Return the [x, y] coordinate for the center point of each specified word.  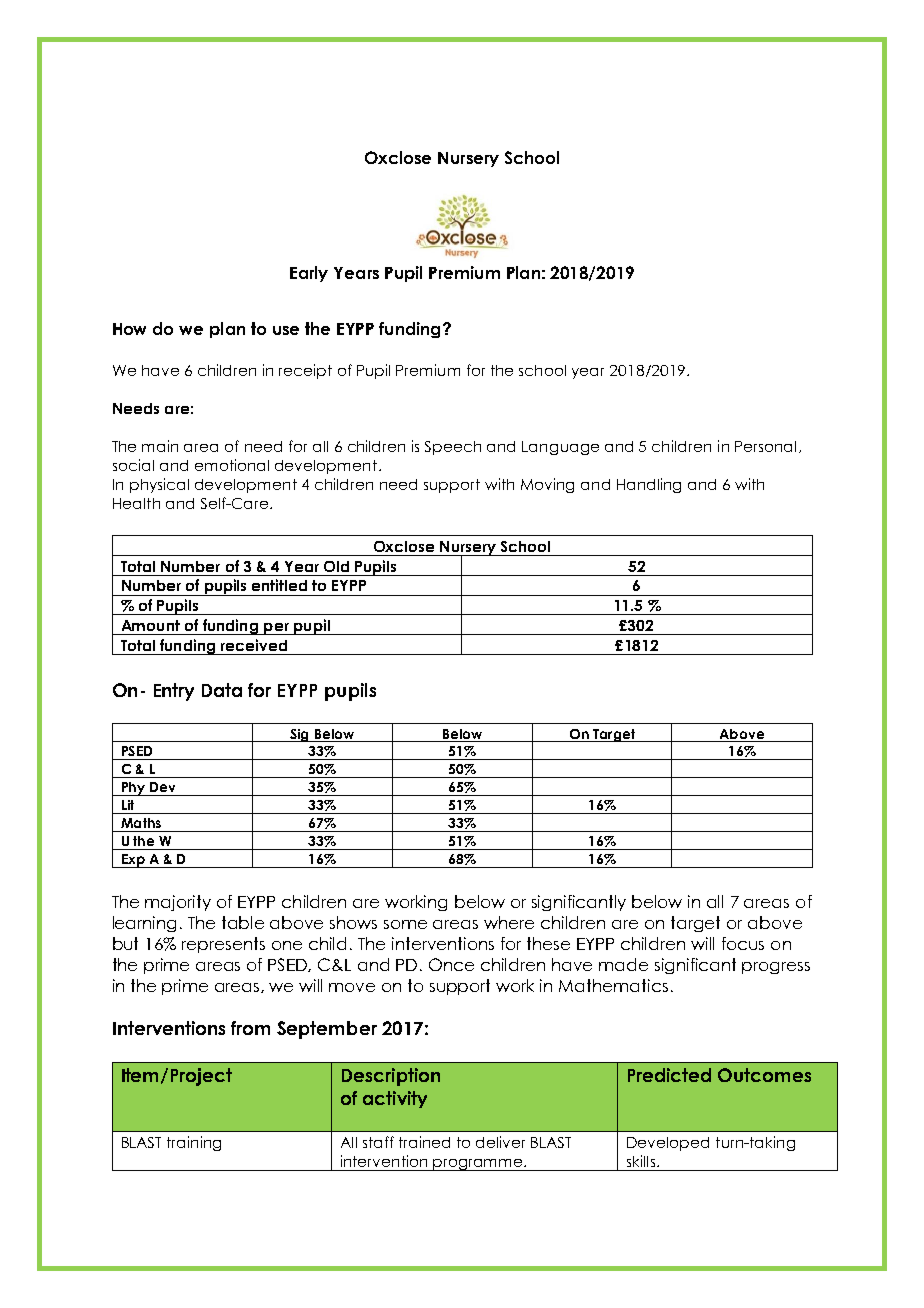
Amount [151, 625]
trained [424, 1142]
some [405, 924]
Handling [649, 485]
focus [743, 943]
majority [178, 903]
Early [309, 274]
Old [336, 566]
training [194, 1143]
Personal [765, 446]
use [286, 330]
